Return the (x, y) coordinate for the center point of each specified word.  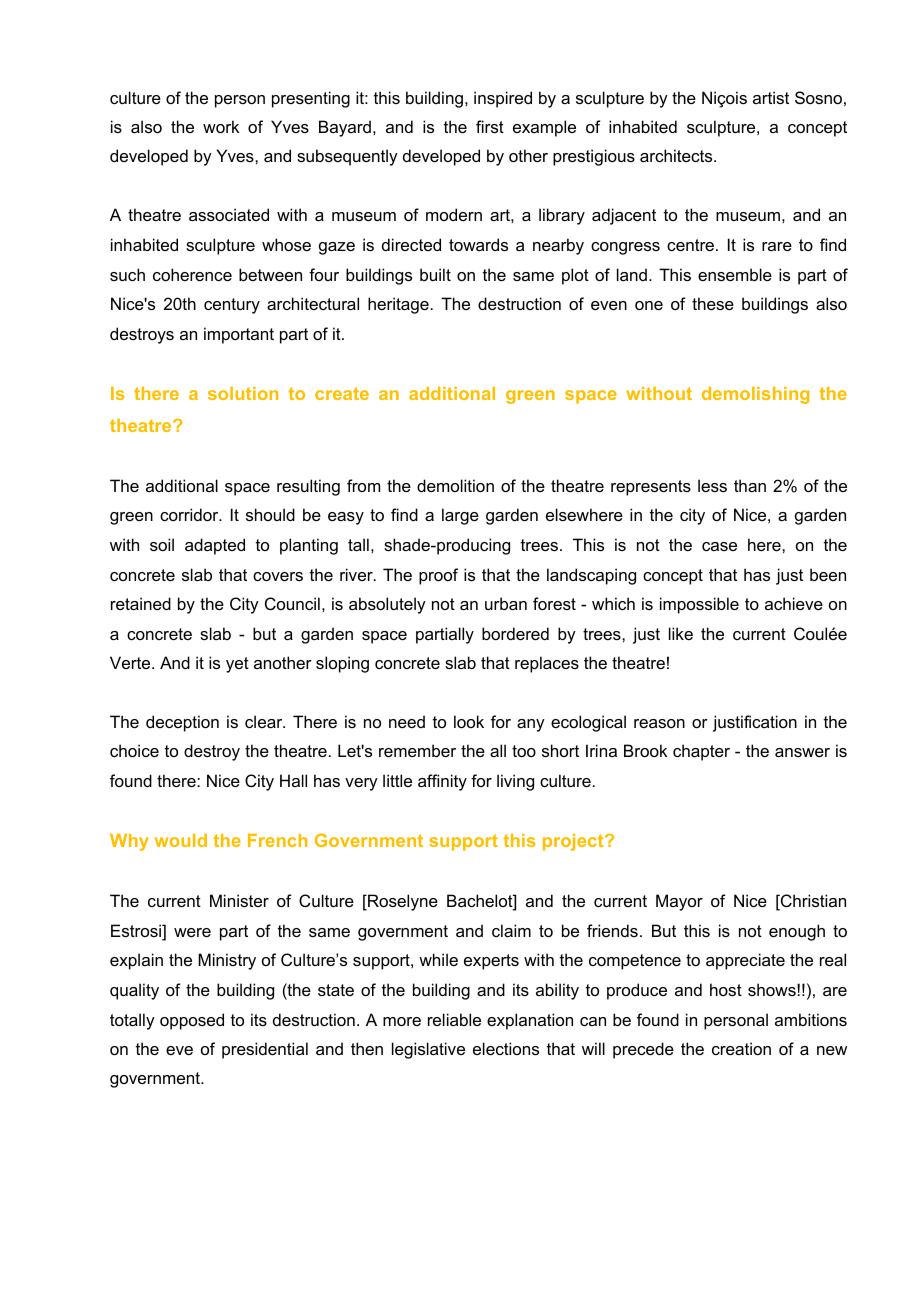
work (221, 126)
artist (771, 97)
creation (741, 1048)
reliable (454, 1019)
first (490, 126)
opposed (192, 1021)
